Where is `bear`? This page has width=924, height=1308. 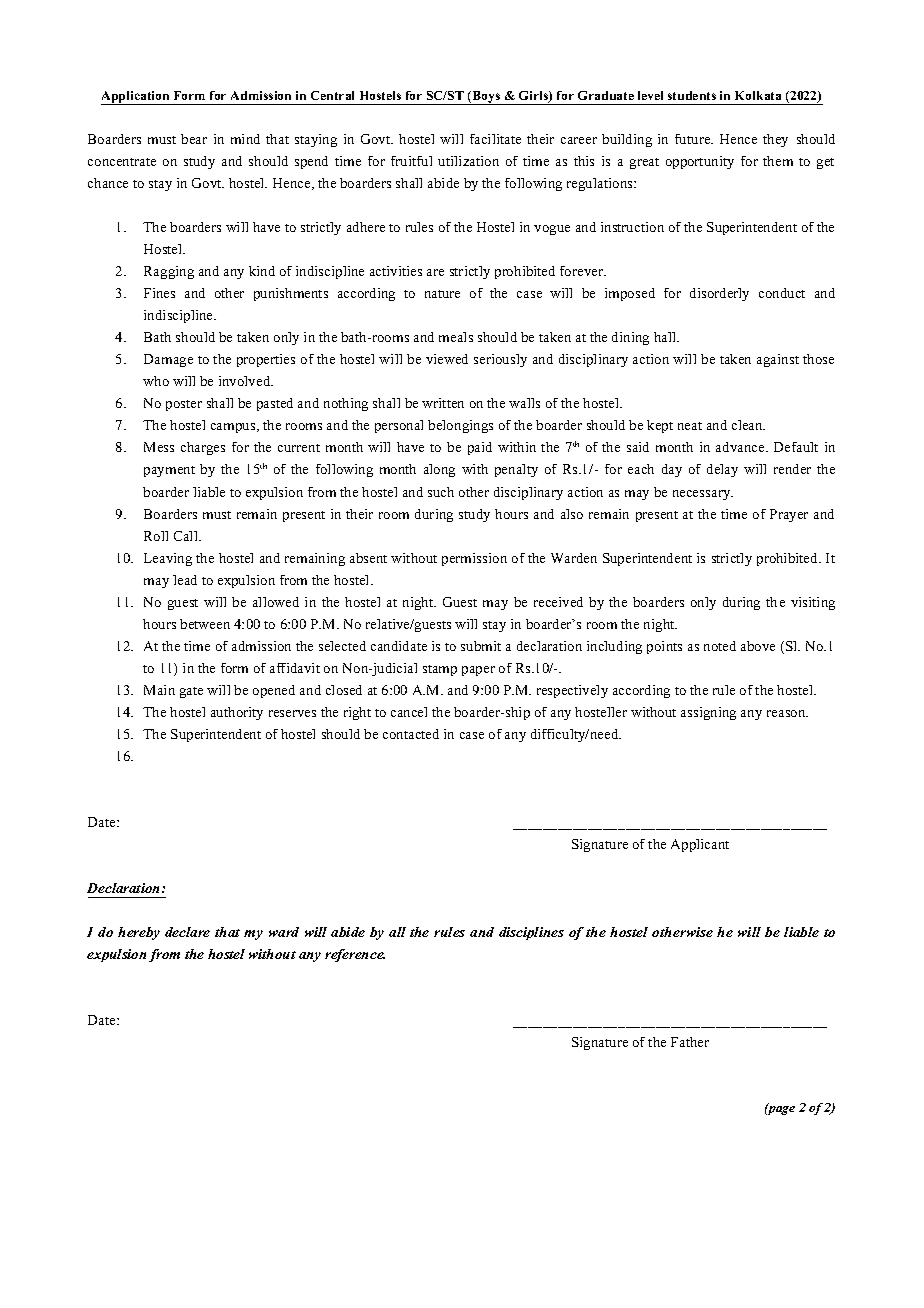 bear is located at coordinates (194, 139).
